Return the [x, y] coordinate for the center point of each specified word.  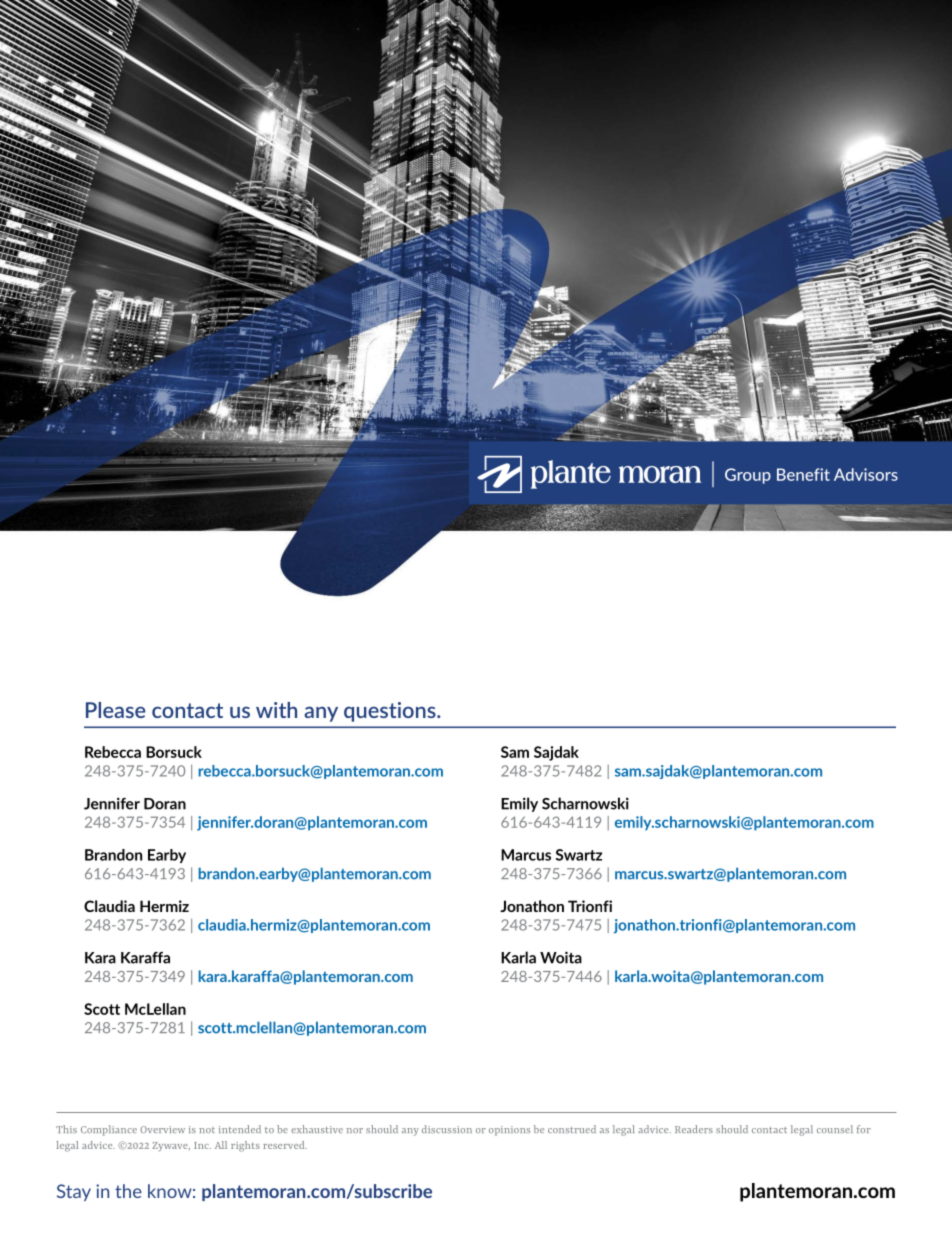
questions [391, 712]
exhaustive [317, 1129]
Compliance [109, 1130]
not [207, 1130]
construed [572, 1129]
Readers [694, 1129]
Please [116, 710]
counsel [835, 1129]
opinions [509, 1131]
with [276, 710]
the [128, 1191]
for [864, 1129]
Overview [162, 1129]
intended [240, 1129]
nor [355, 1130]
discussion [447, 1129]
